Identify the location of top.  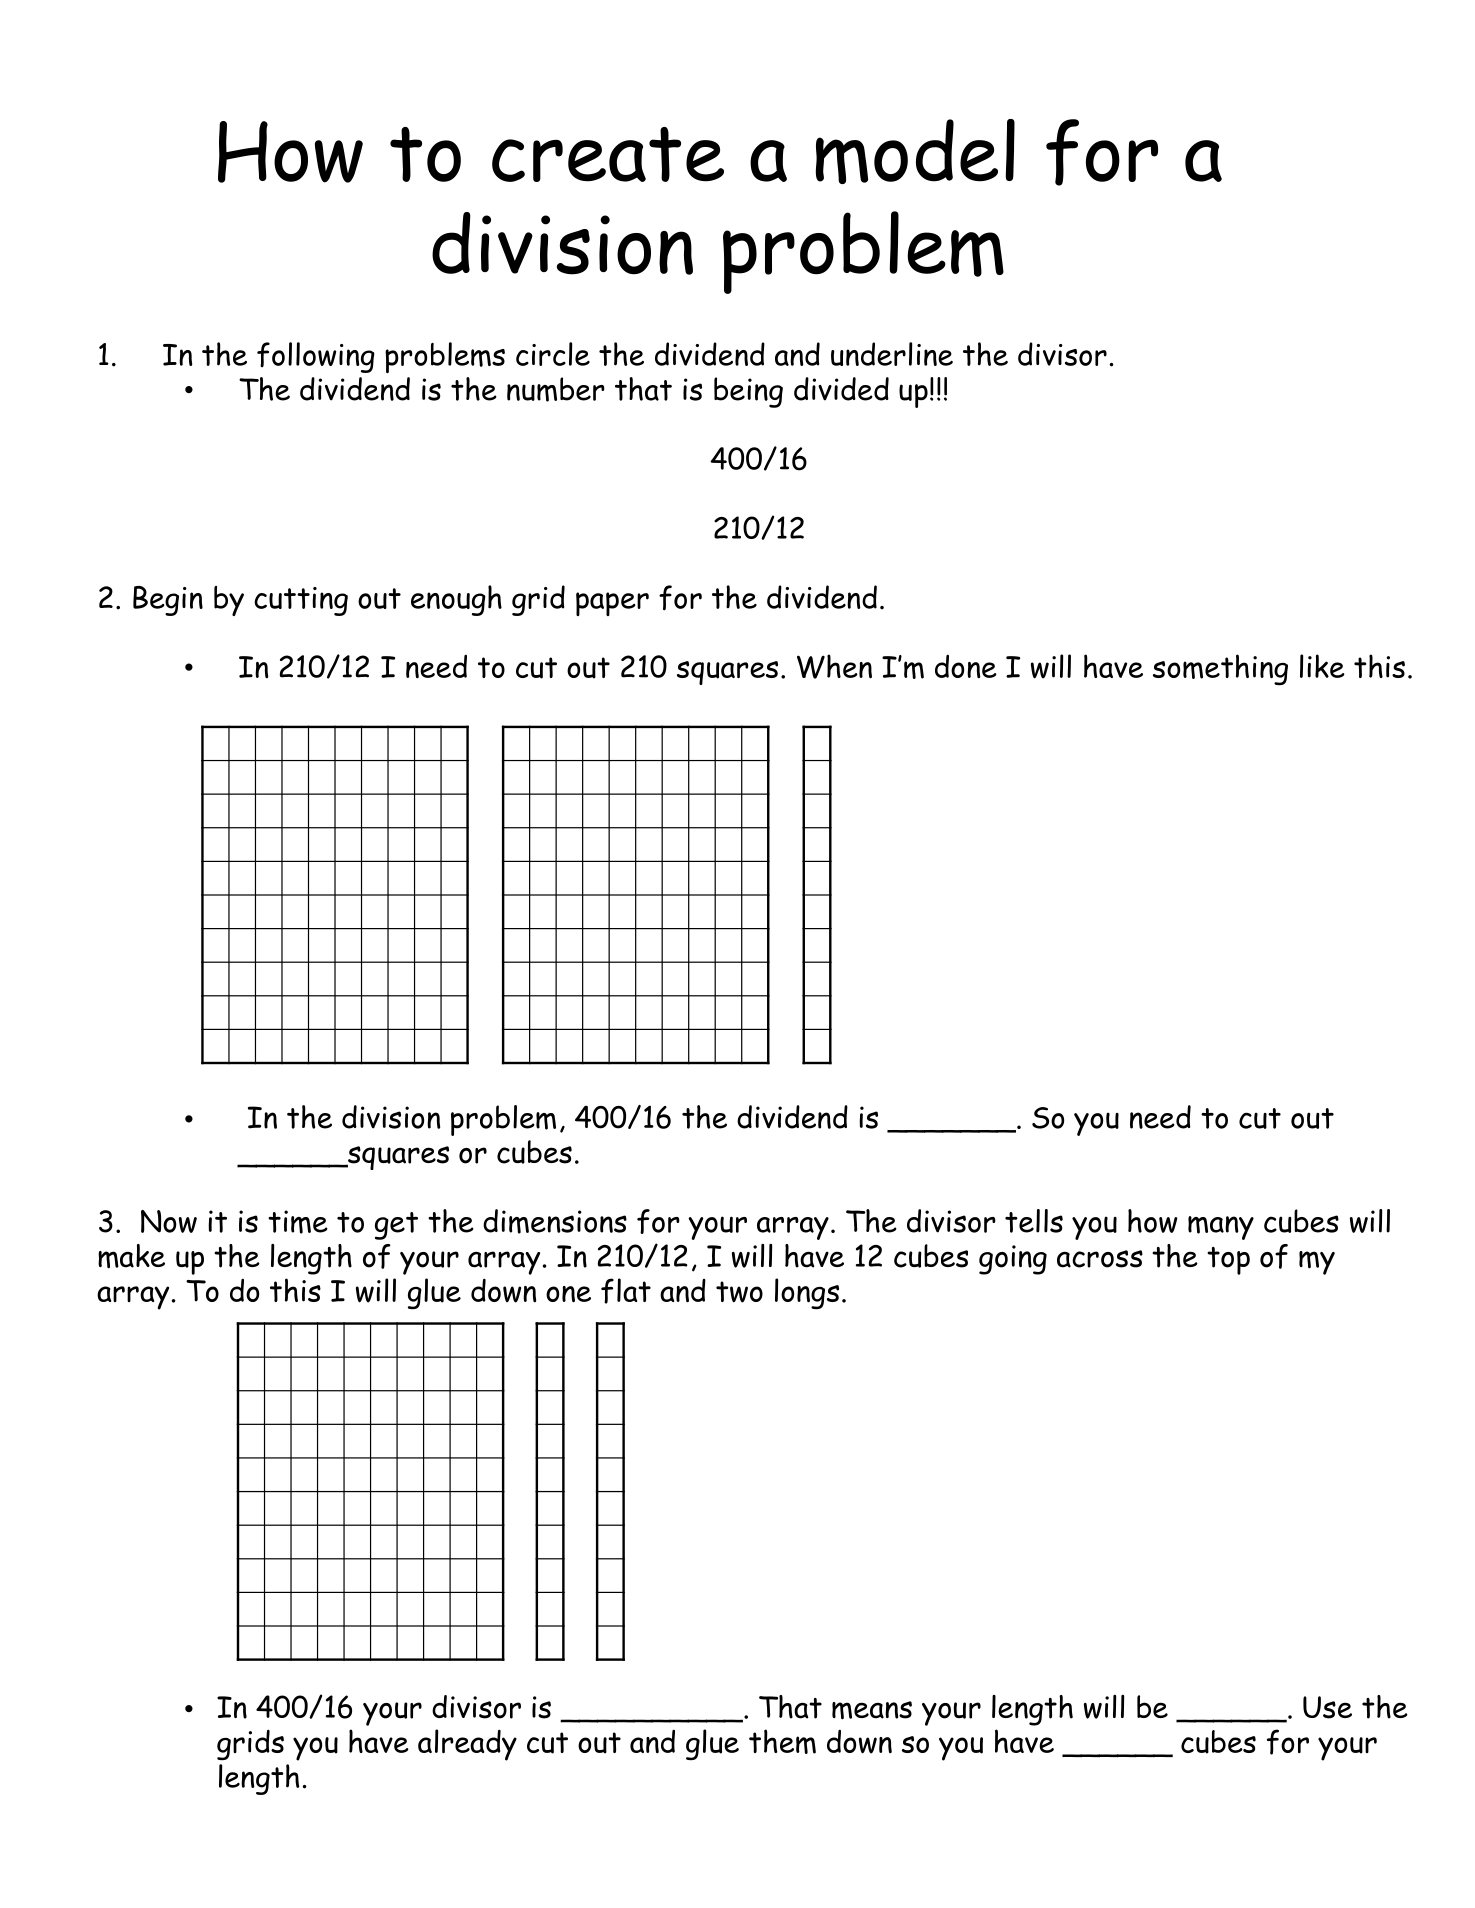
(1228, 1261).
